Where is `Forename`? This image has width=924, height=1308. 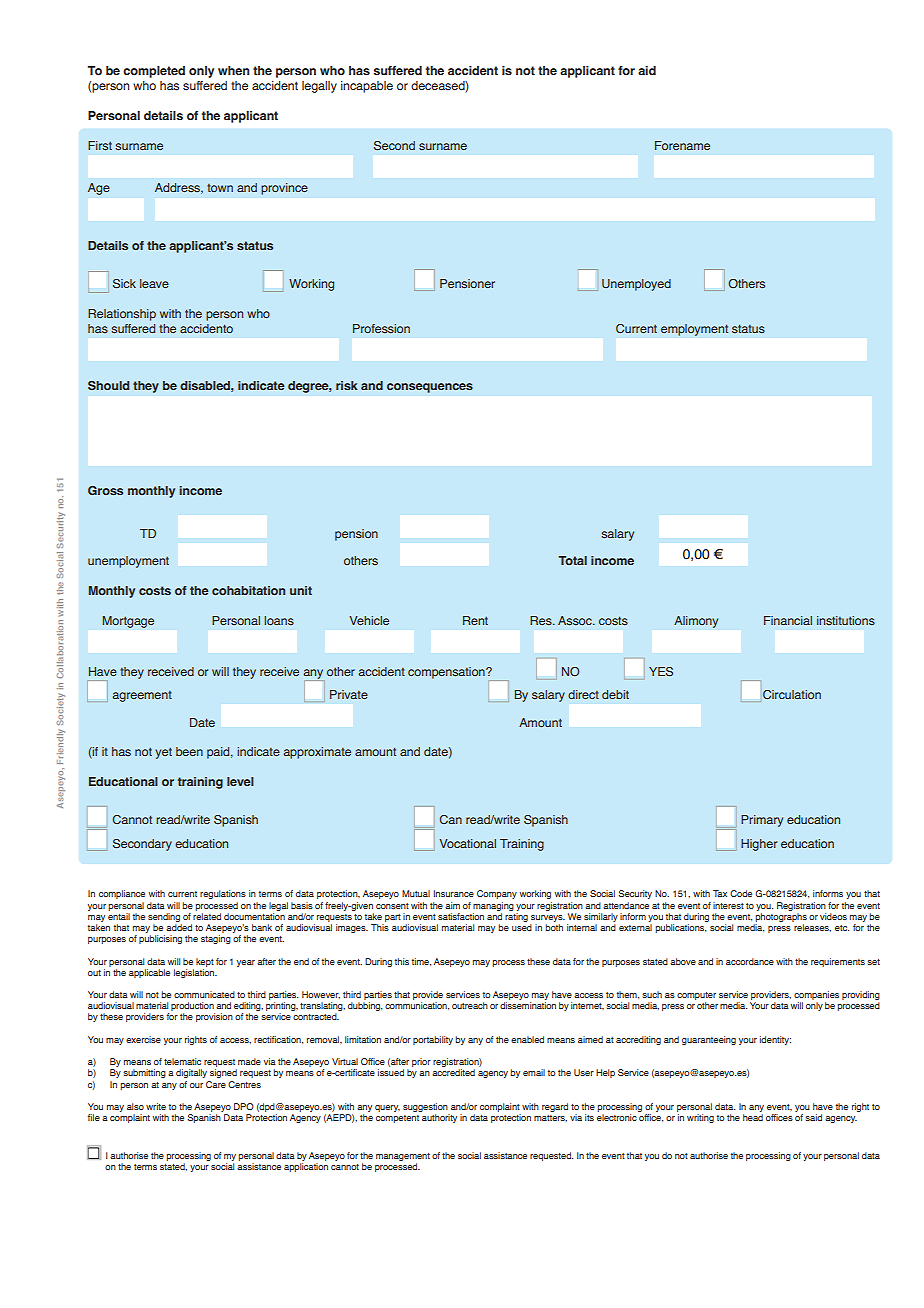 Forename is located at coordinates (682, 145).
